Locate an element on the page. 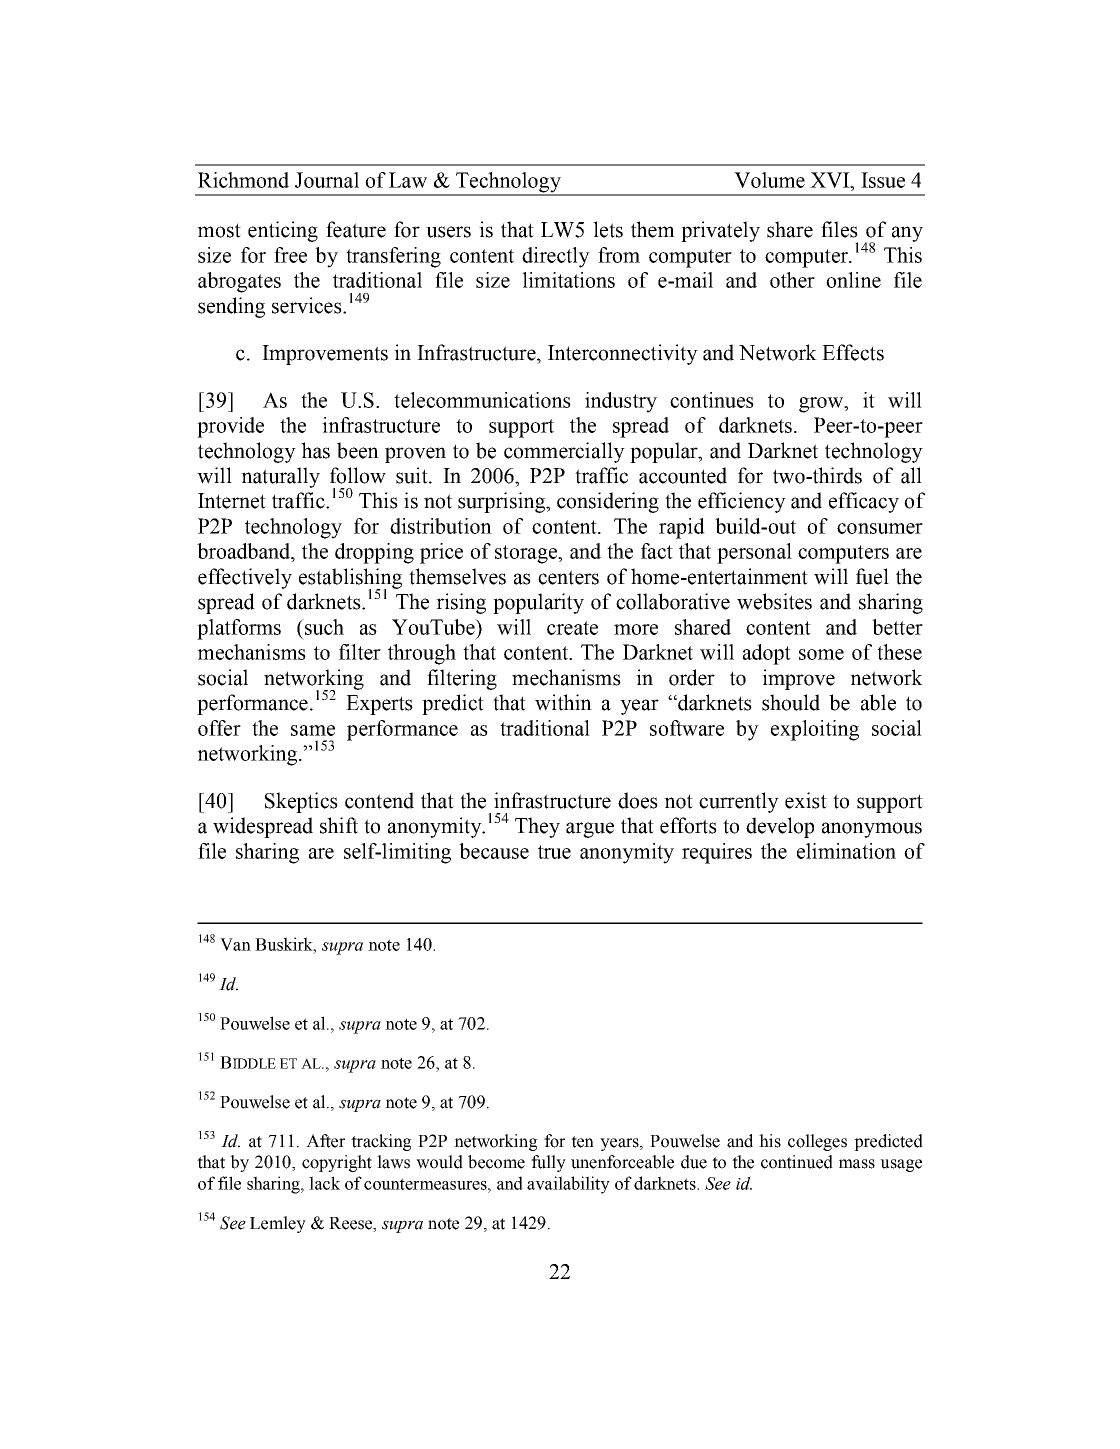 Image resolution: width=1120 pixels, height=1449 pixels. elimination is located at coordinates (846, 851).
